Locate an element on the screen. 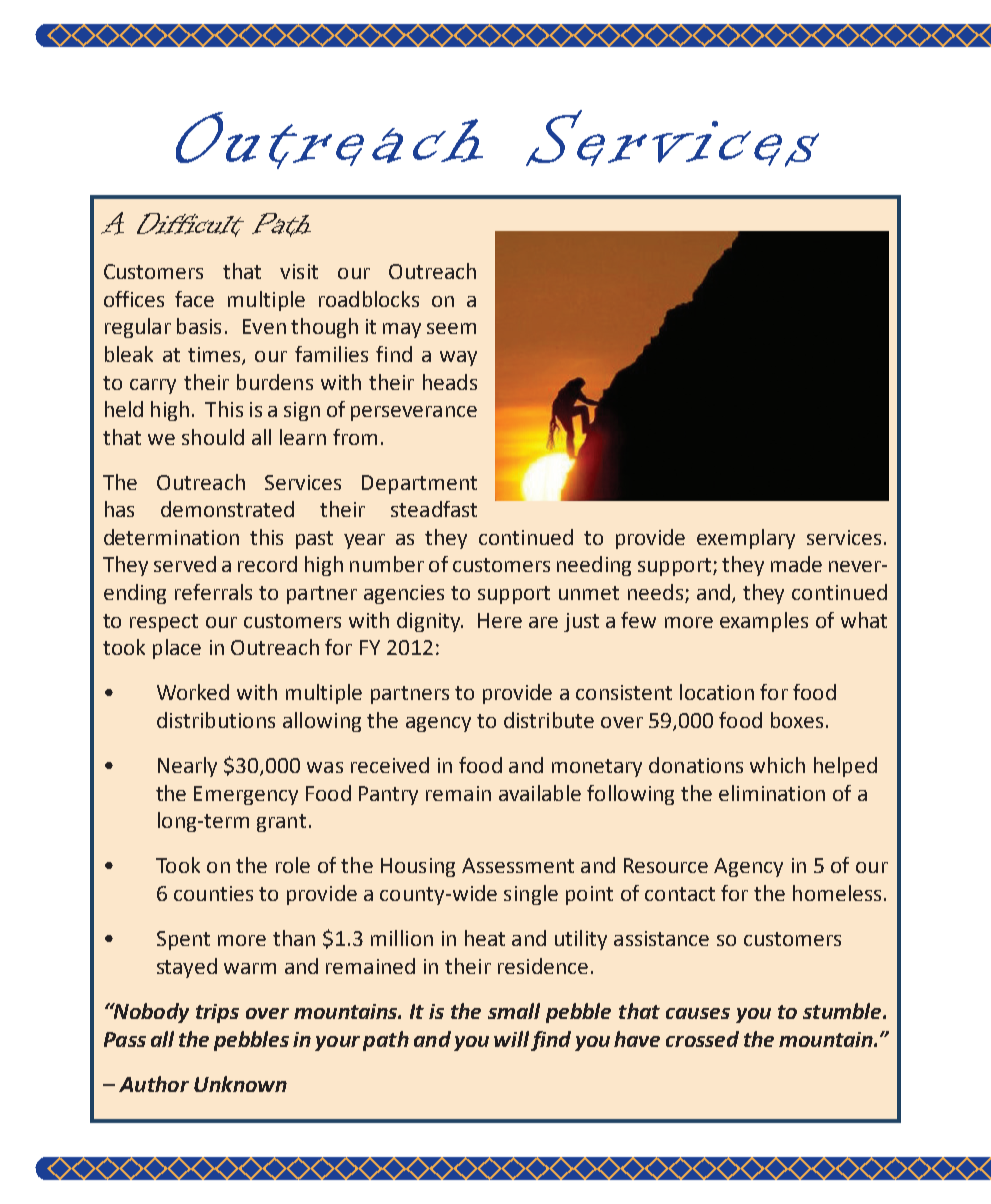  Unknown is located at coordinates (240, 1084).
